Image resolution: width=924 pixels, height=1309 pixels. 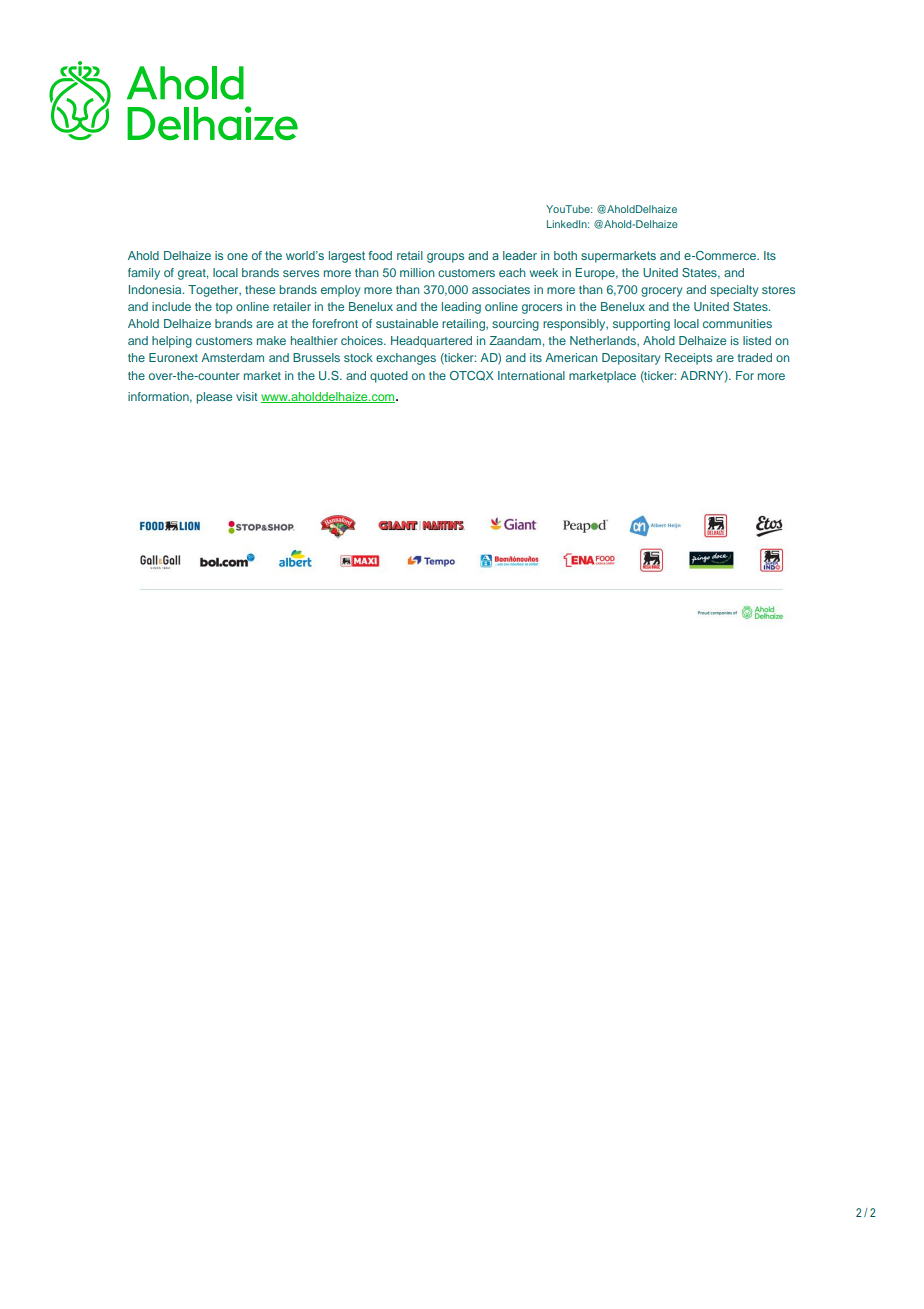 What do you see at coordinates (335, 323) in the screenshot?
I see `forefront` at bounding box center [335, 323].
